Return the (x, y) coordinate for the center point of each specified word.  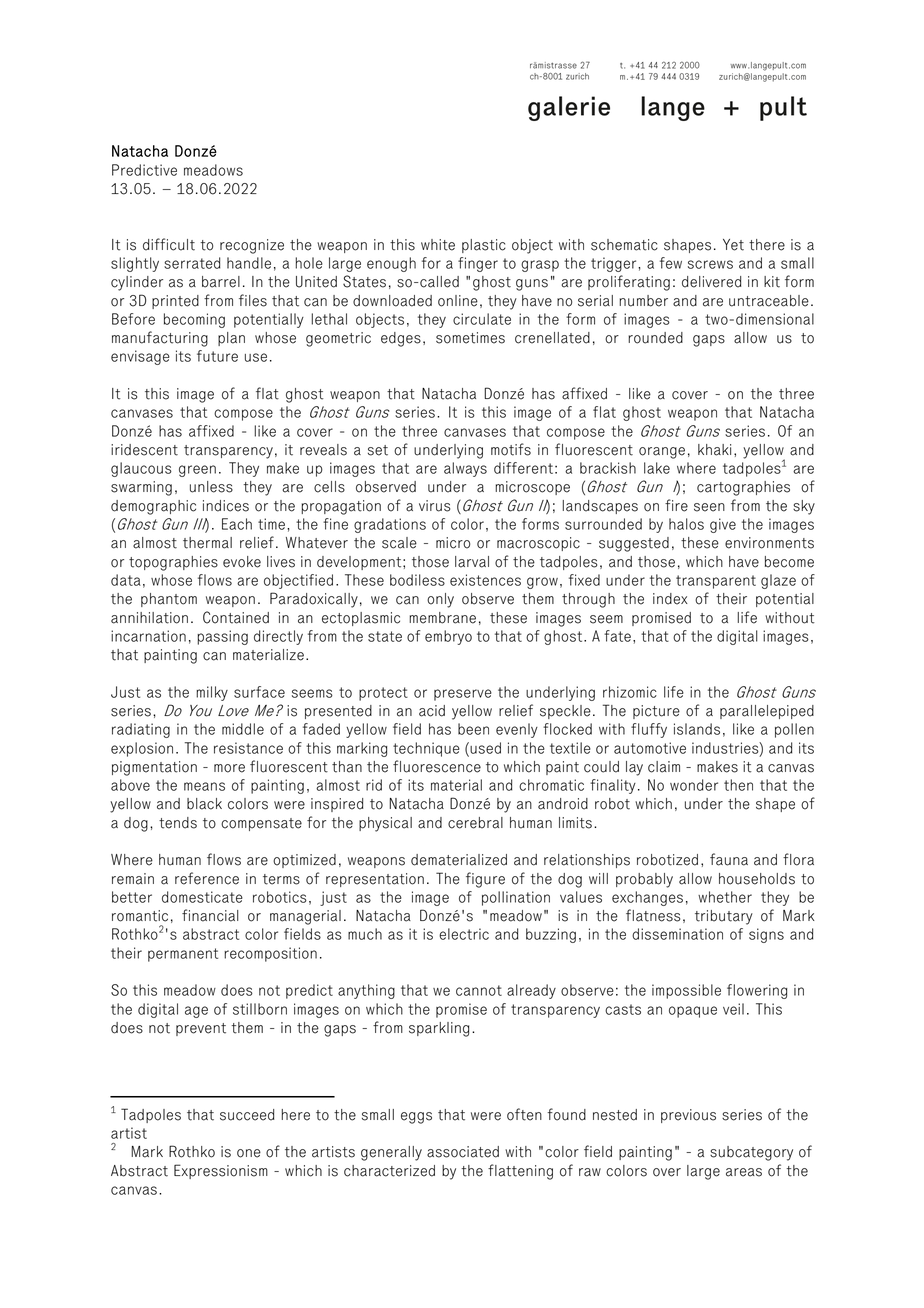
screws (710, 264)
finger (478, 264)
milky (212, 693)
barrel (221, 282)
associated (463, 1152)
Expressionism (221, 1171)
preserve (463, 695)
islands (697, 729)
